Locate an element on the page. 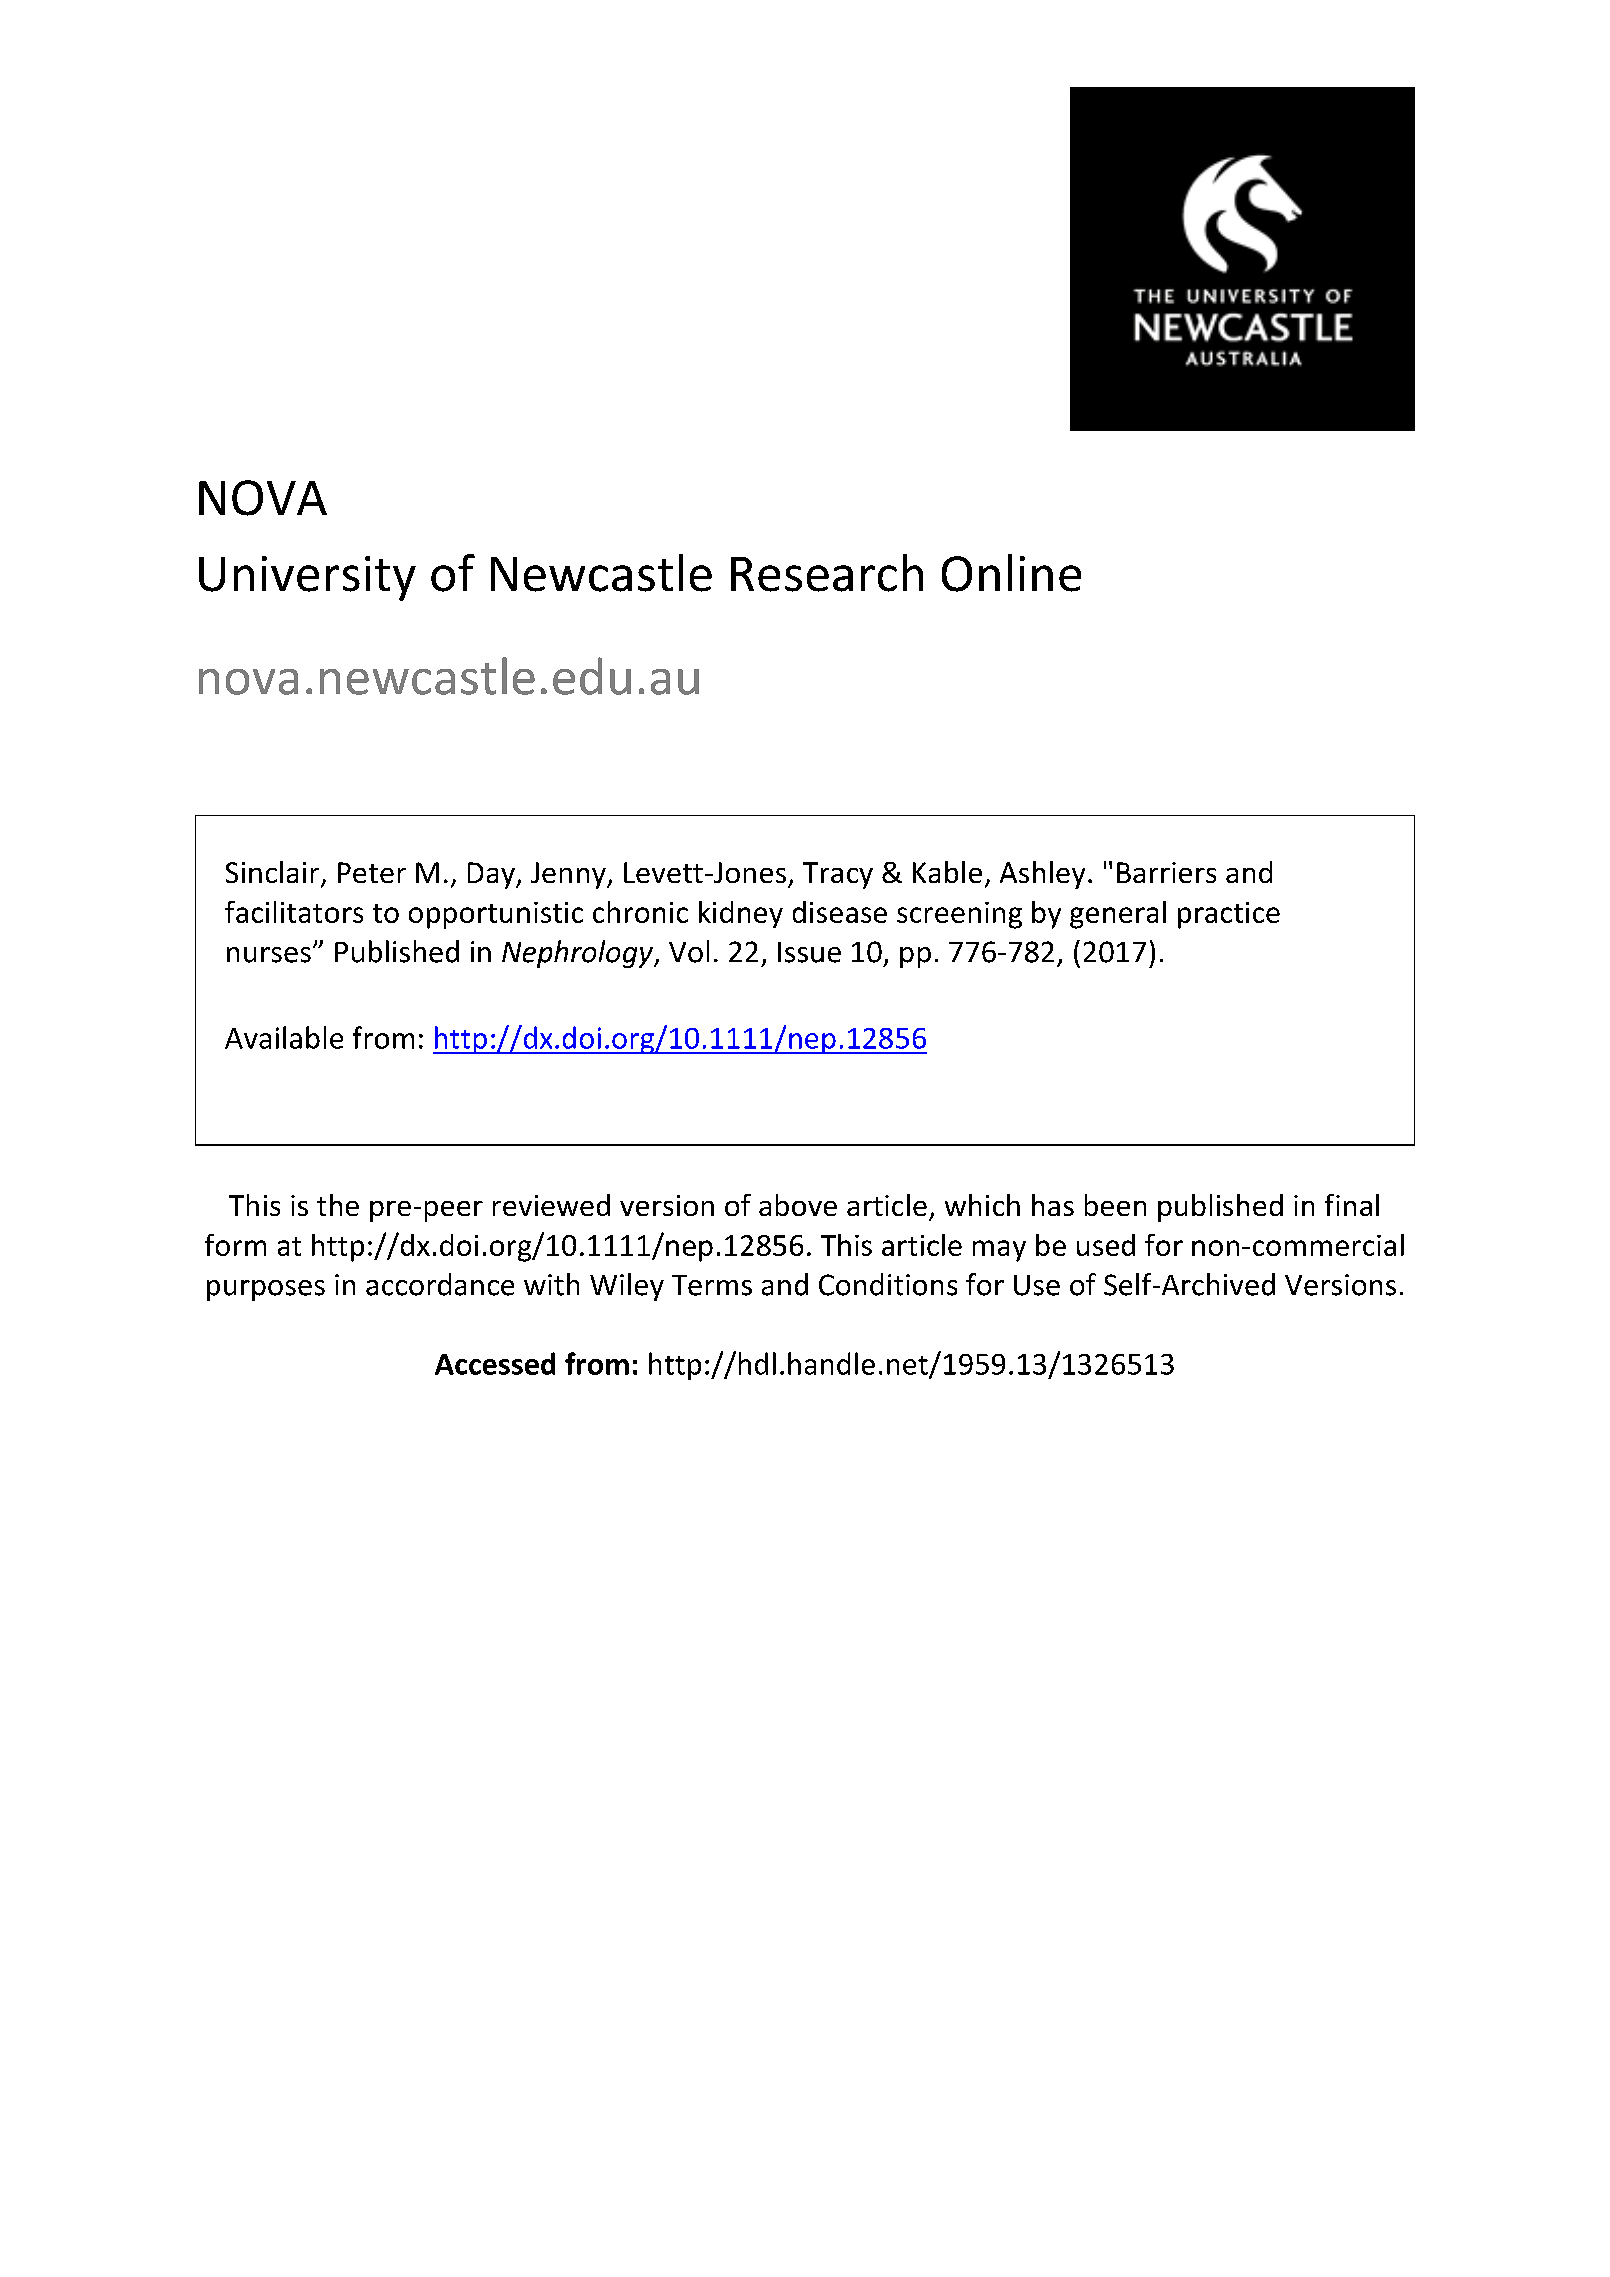 This document has width=1610, height=2277. Barriers is located at coordinates (1166, 872).
